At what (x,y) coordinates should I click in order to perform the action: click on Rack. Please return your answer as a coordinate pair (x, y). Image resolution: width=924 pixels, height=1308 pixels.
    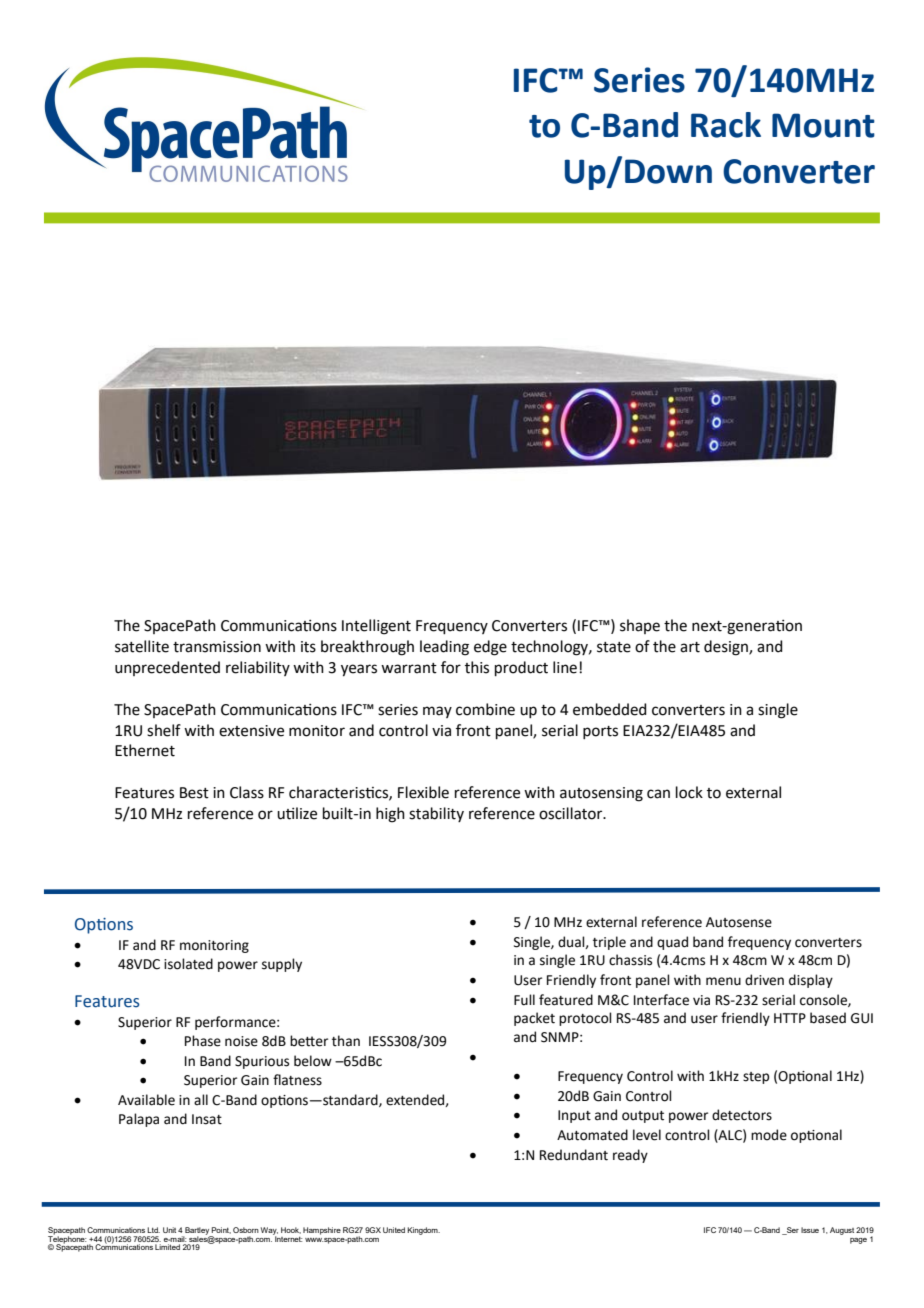
    Looking at the image, I should click on (726, 125).
